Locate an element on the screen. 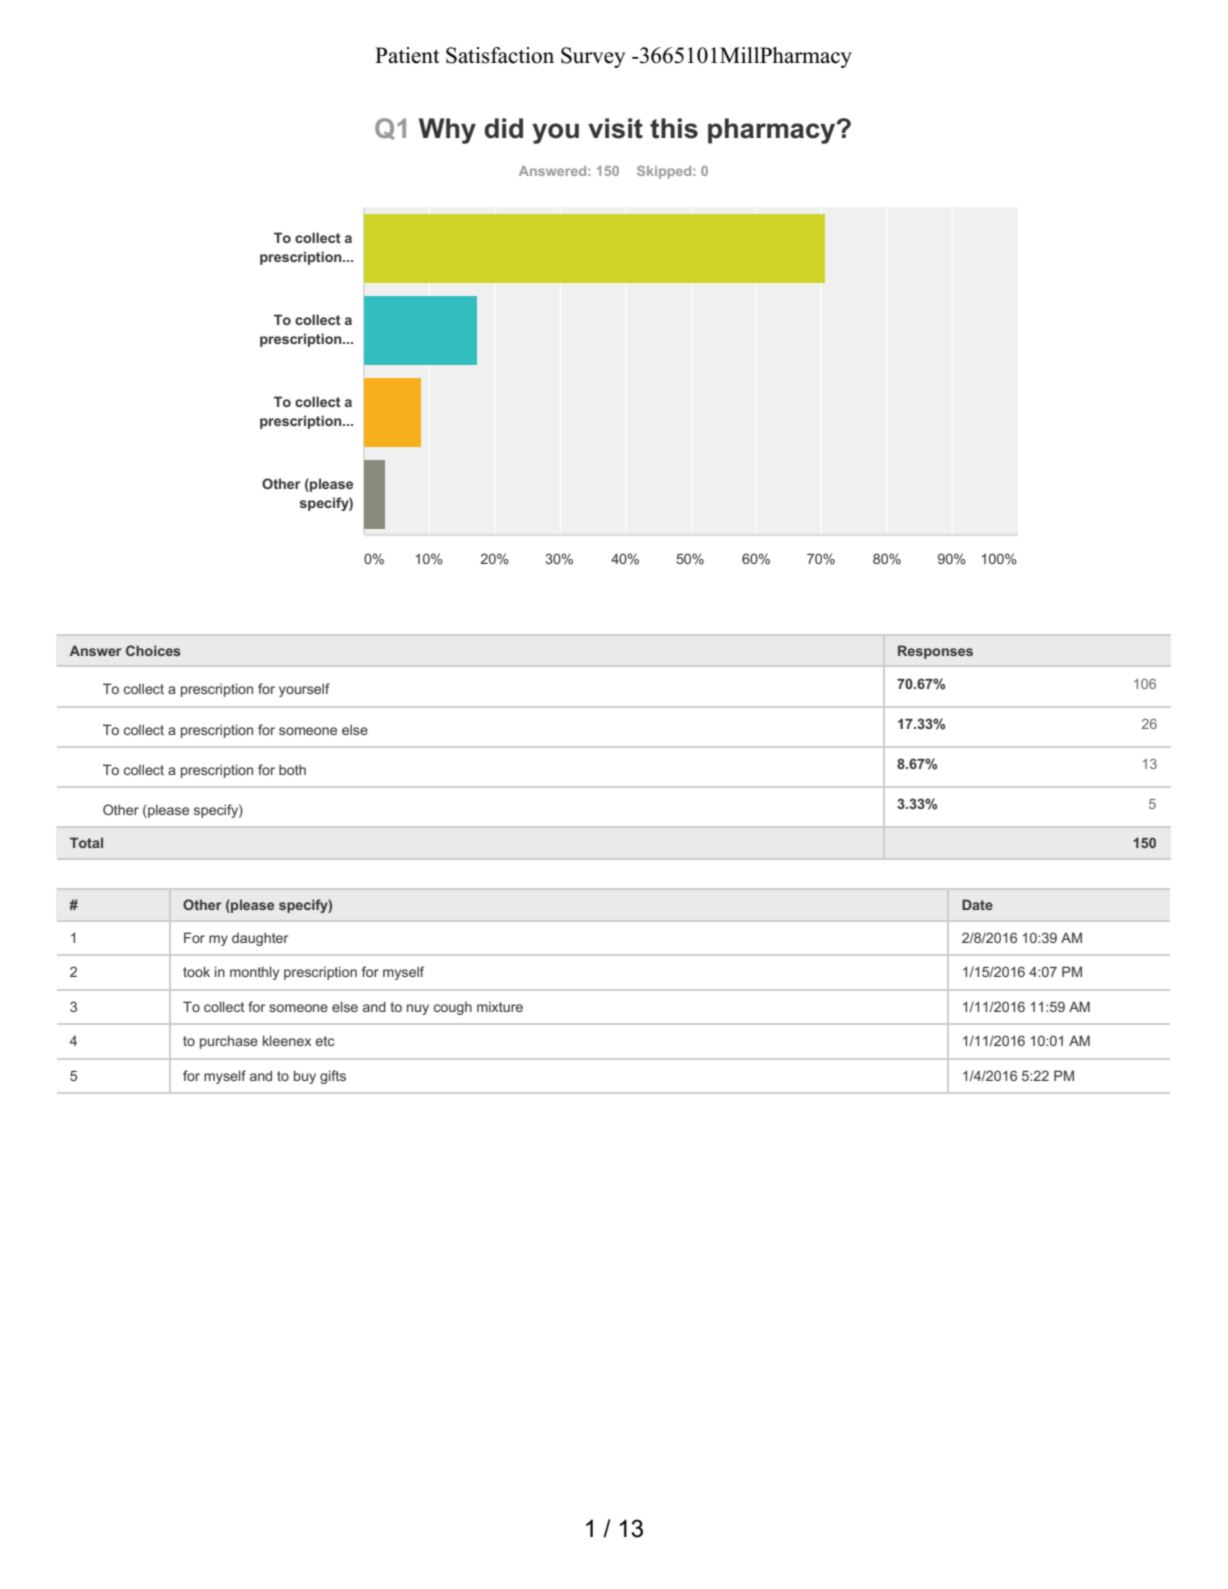  yourself is located at coordinates (304, 690).
